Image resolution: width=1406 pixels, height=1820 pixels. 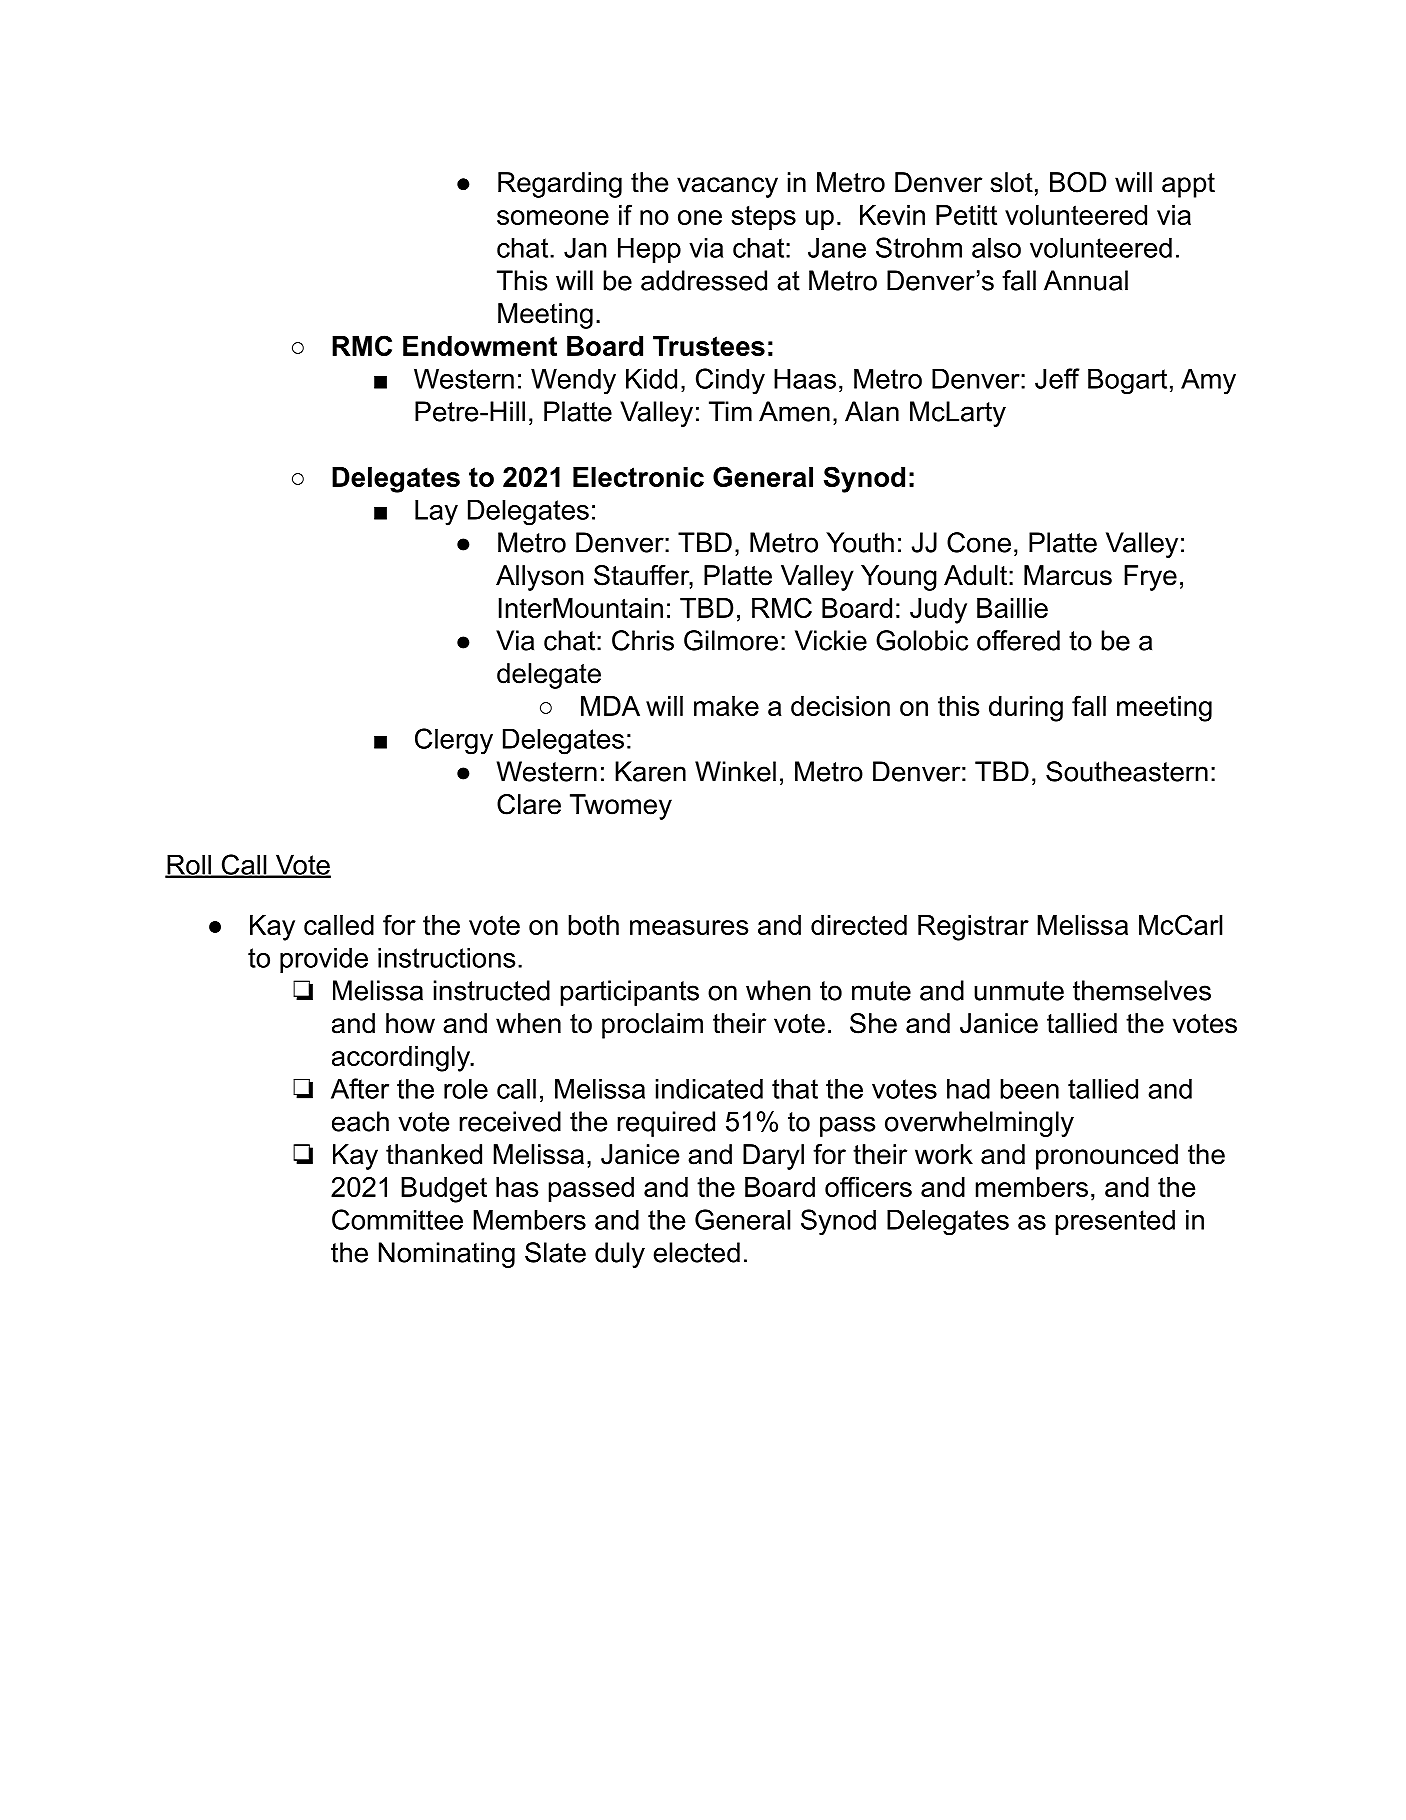 I want to click on someone, so click(x=553, y=217).
